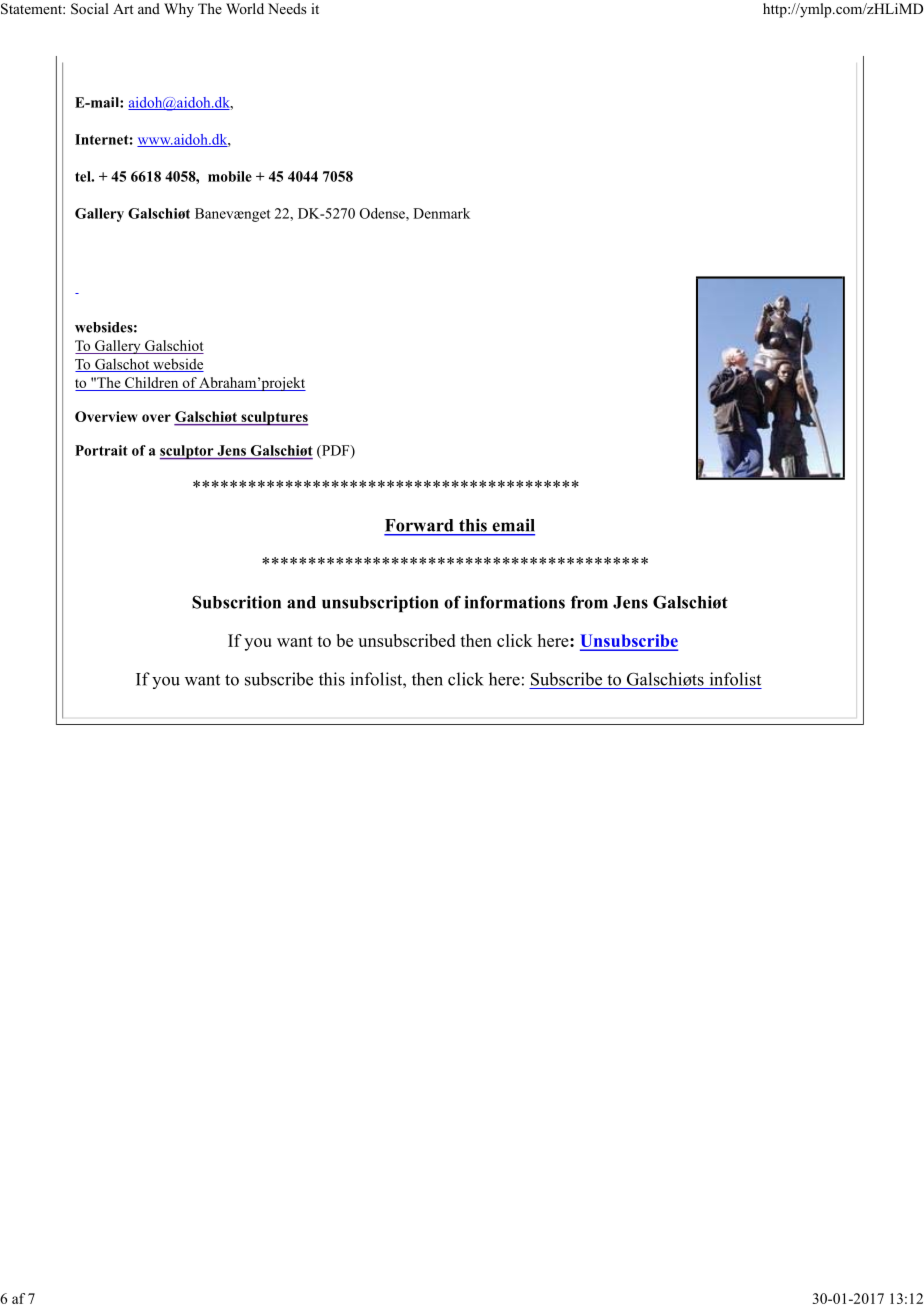  Describe the element at coordinates (245, 8) in the page. I see `World` at that location.
